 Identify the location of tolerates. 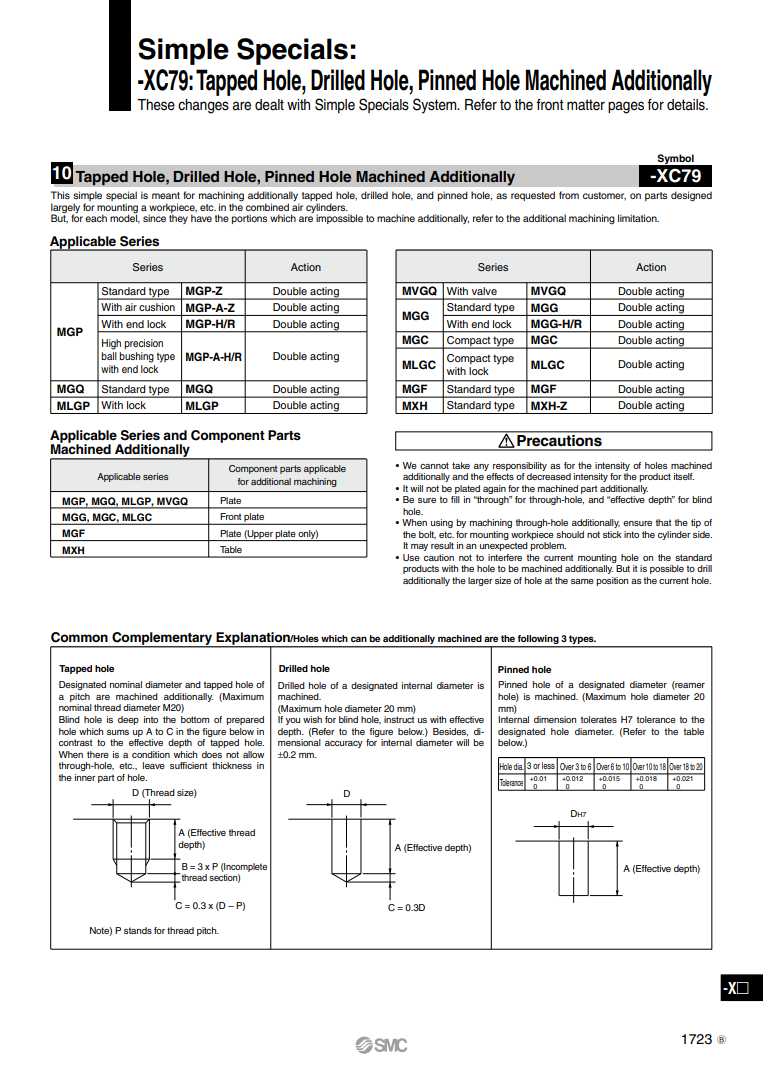
(598, 719).
